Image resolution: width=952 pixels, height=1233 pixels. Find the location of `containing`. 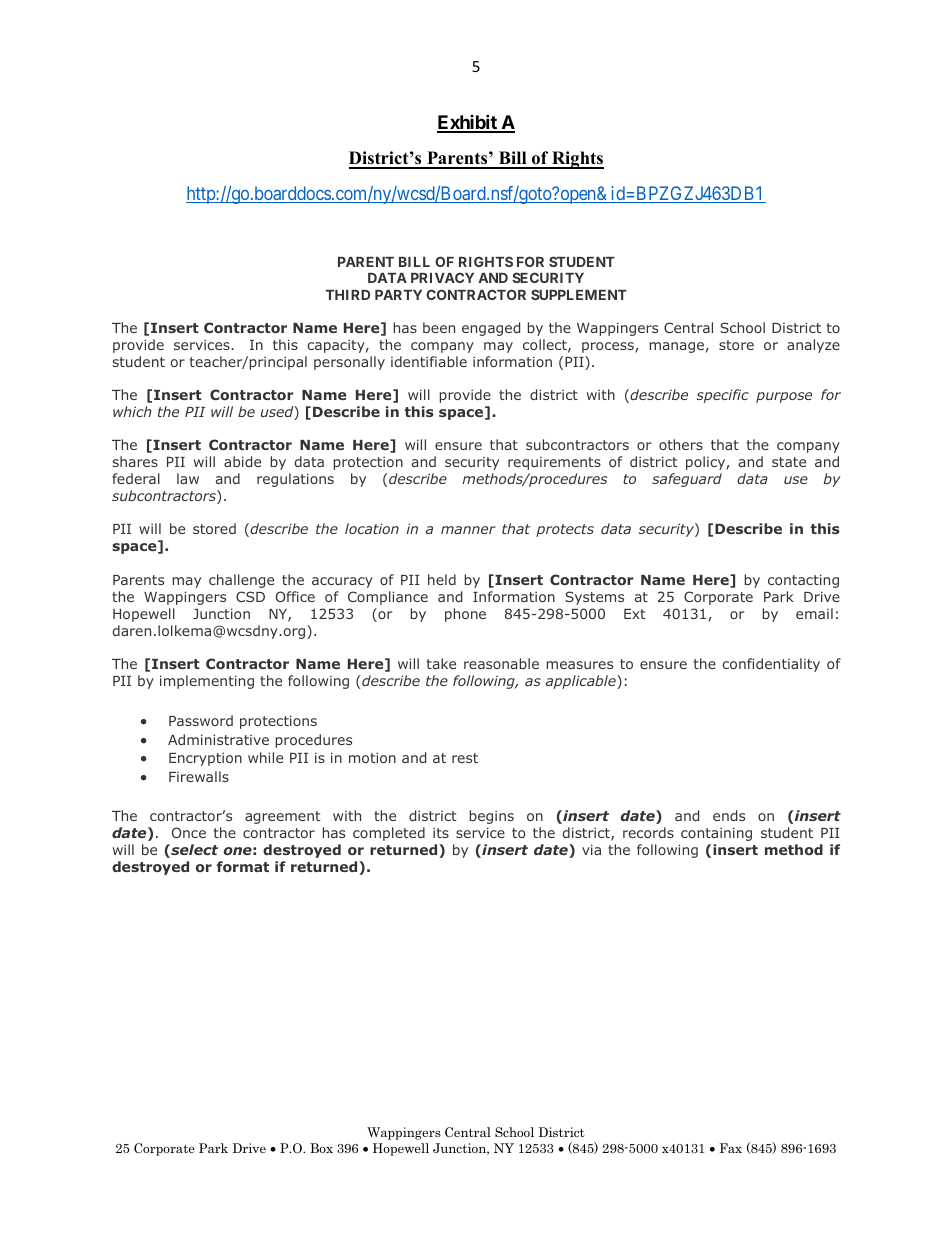

containing is located at coordinates (716, 834).
